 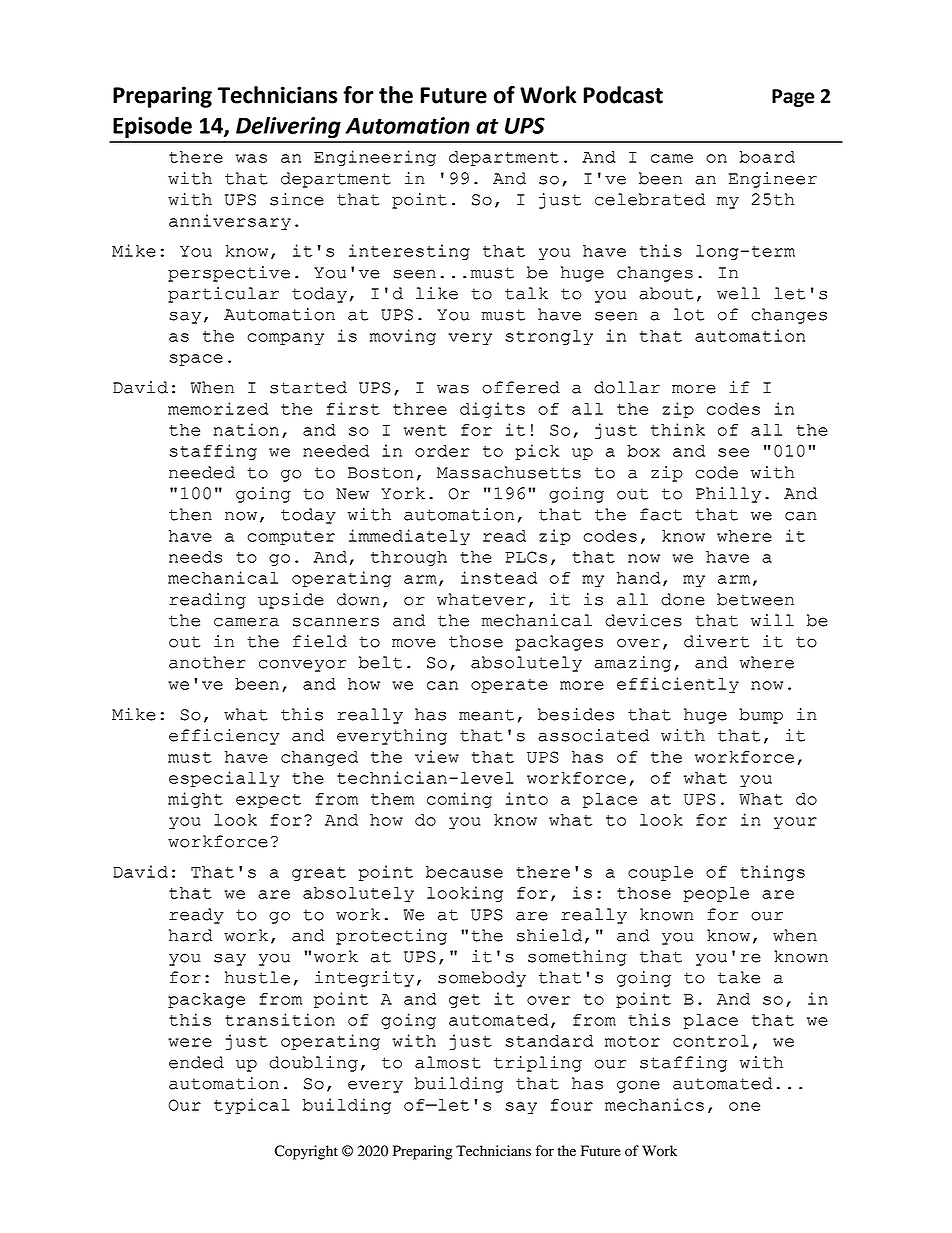 I want to click on Podcast, so click(x=623, y=95).
